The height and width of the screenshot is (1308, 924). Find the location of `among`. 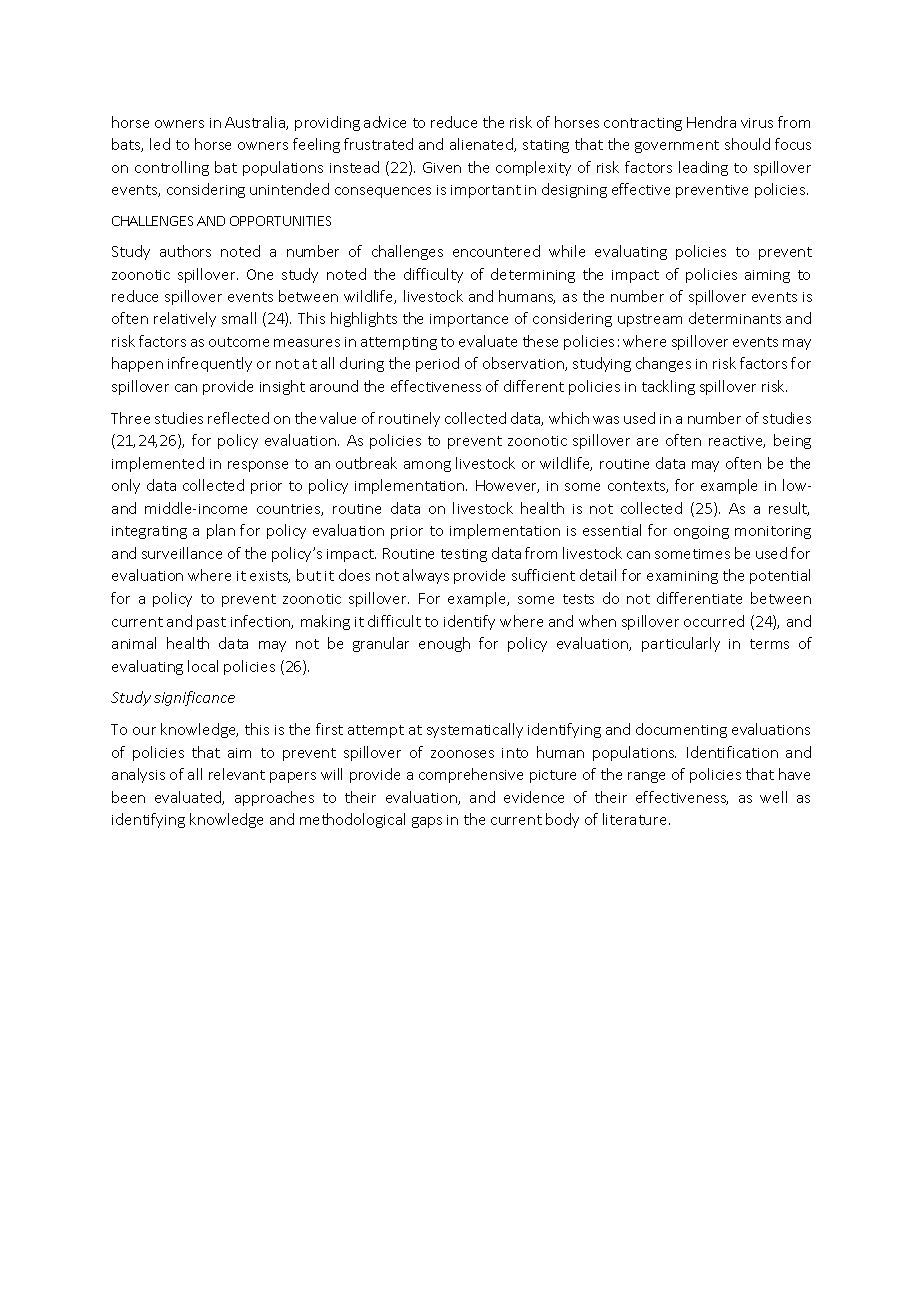

among is located at coordinates (427, 466).
